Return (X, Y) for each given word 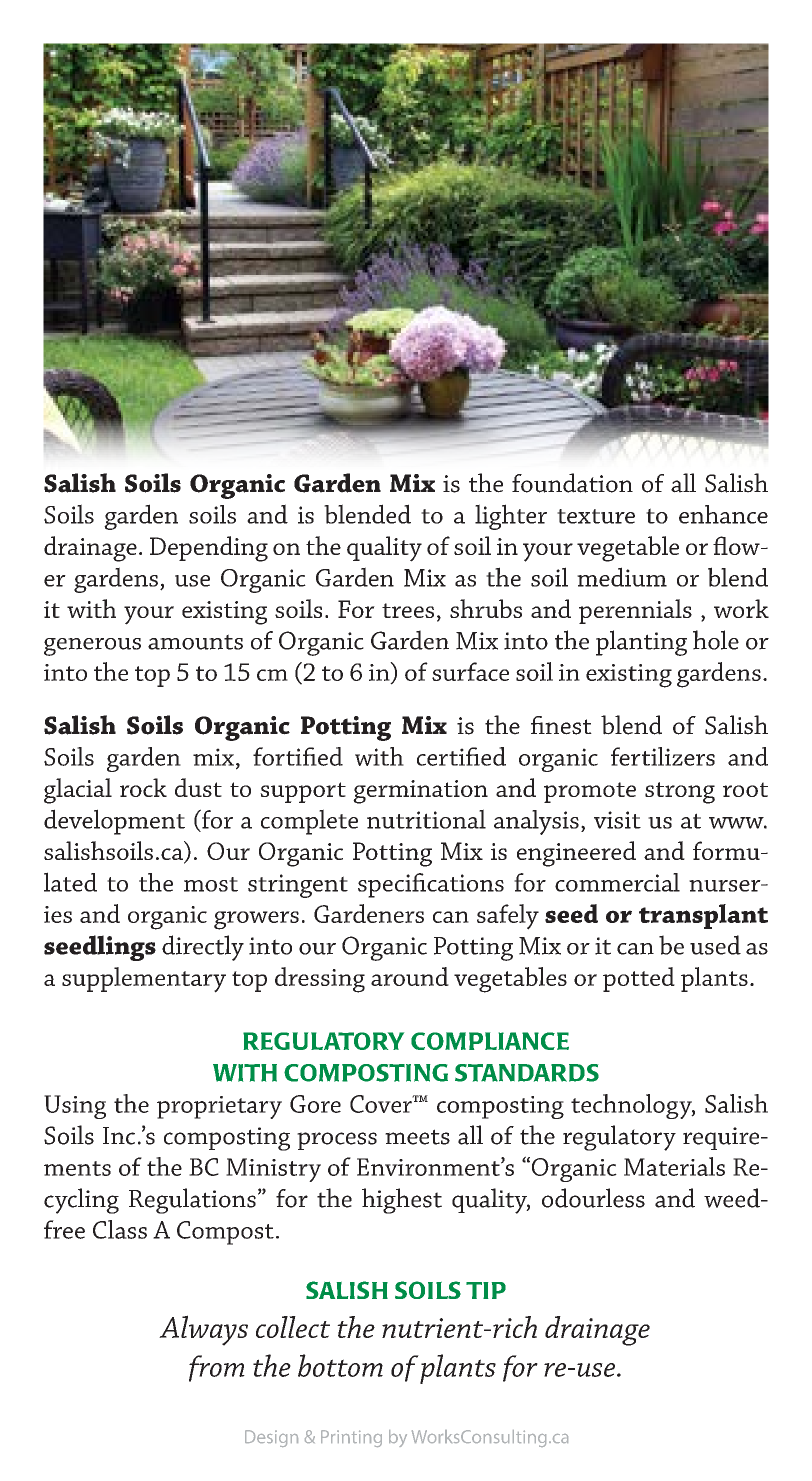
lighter (511, 517)
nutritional (426, 819)
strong (680, 793)
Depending (209, 549)
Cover (382, 1104)
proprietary (219, 1107)
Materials (674, 1166)
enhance (723, 514)
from (217, 1368)
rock (143, 787)
